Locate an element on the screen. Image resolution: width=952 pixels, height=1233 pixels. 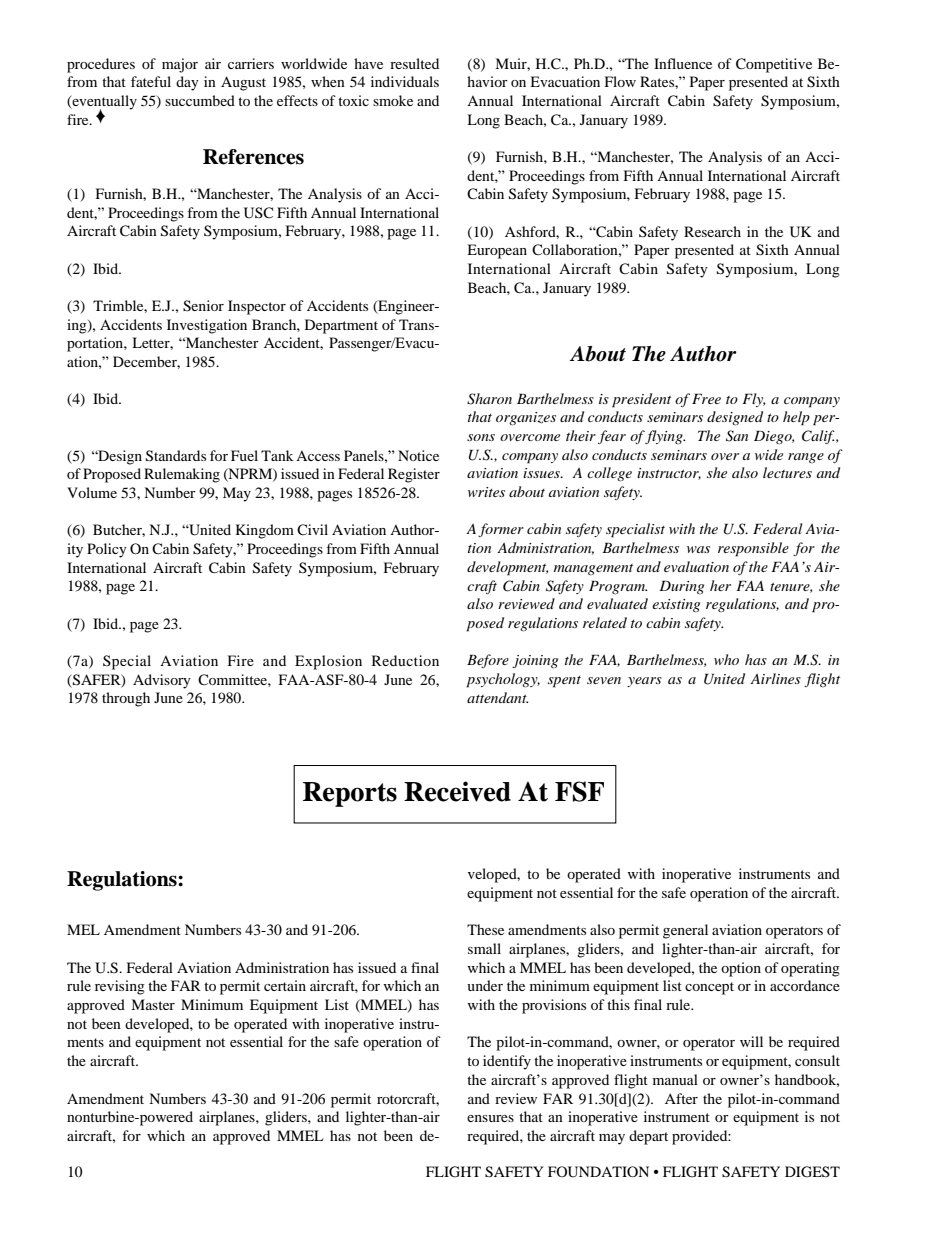
day is located at coordinates (187, 83).
